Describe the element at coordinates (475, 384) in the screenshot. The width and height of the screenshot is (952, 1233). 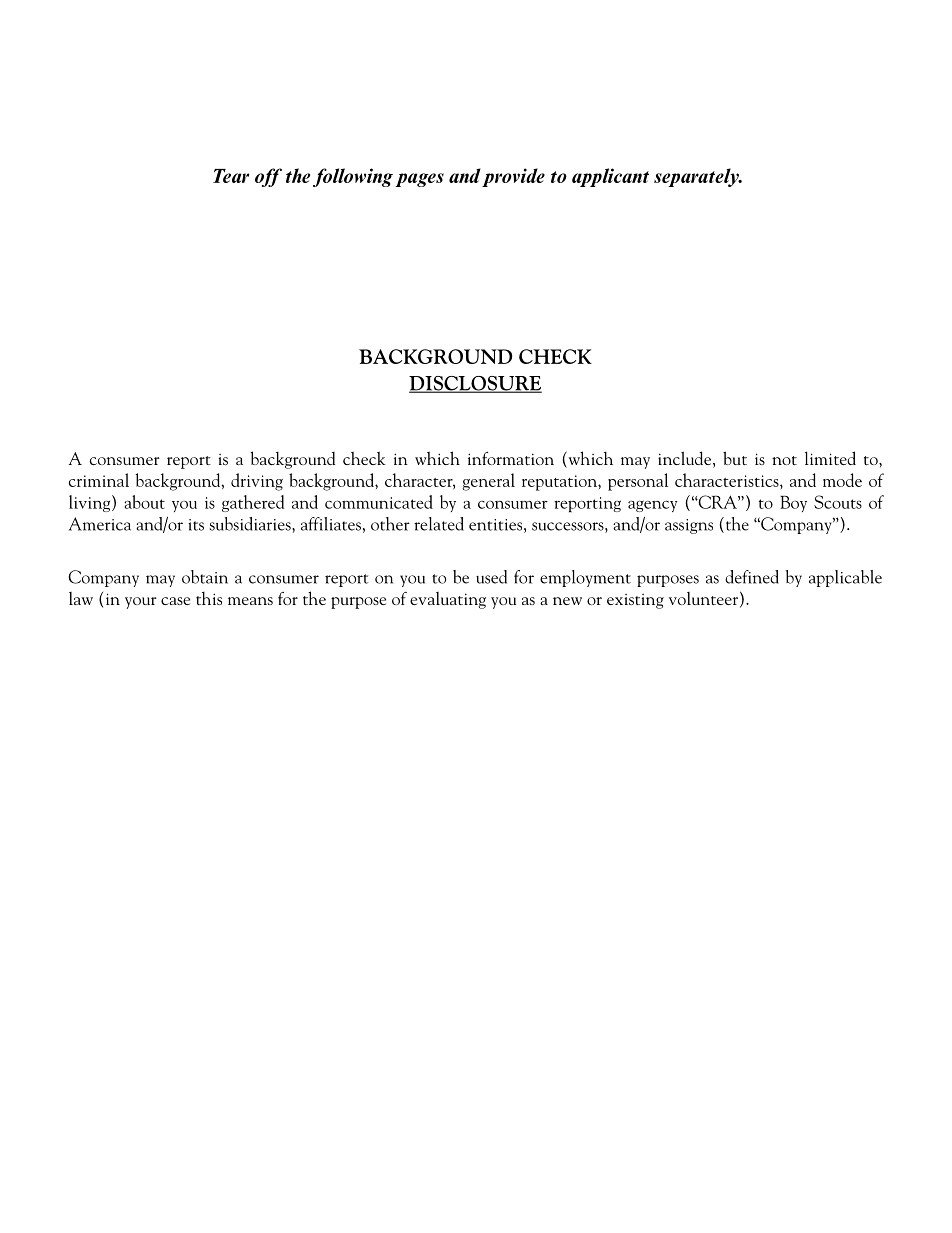
I see `DISCLOSURE` at that location.
